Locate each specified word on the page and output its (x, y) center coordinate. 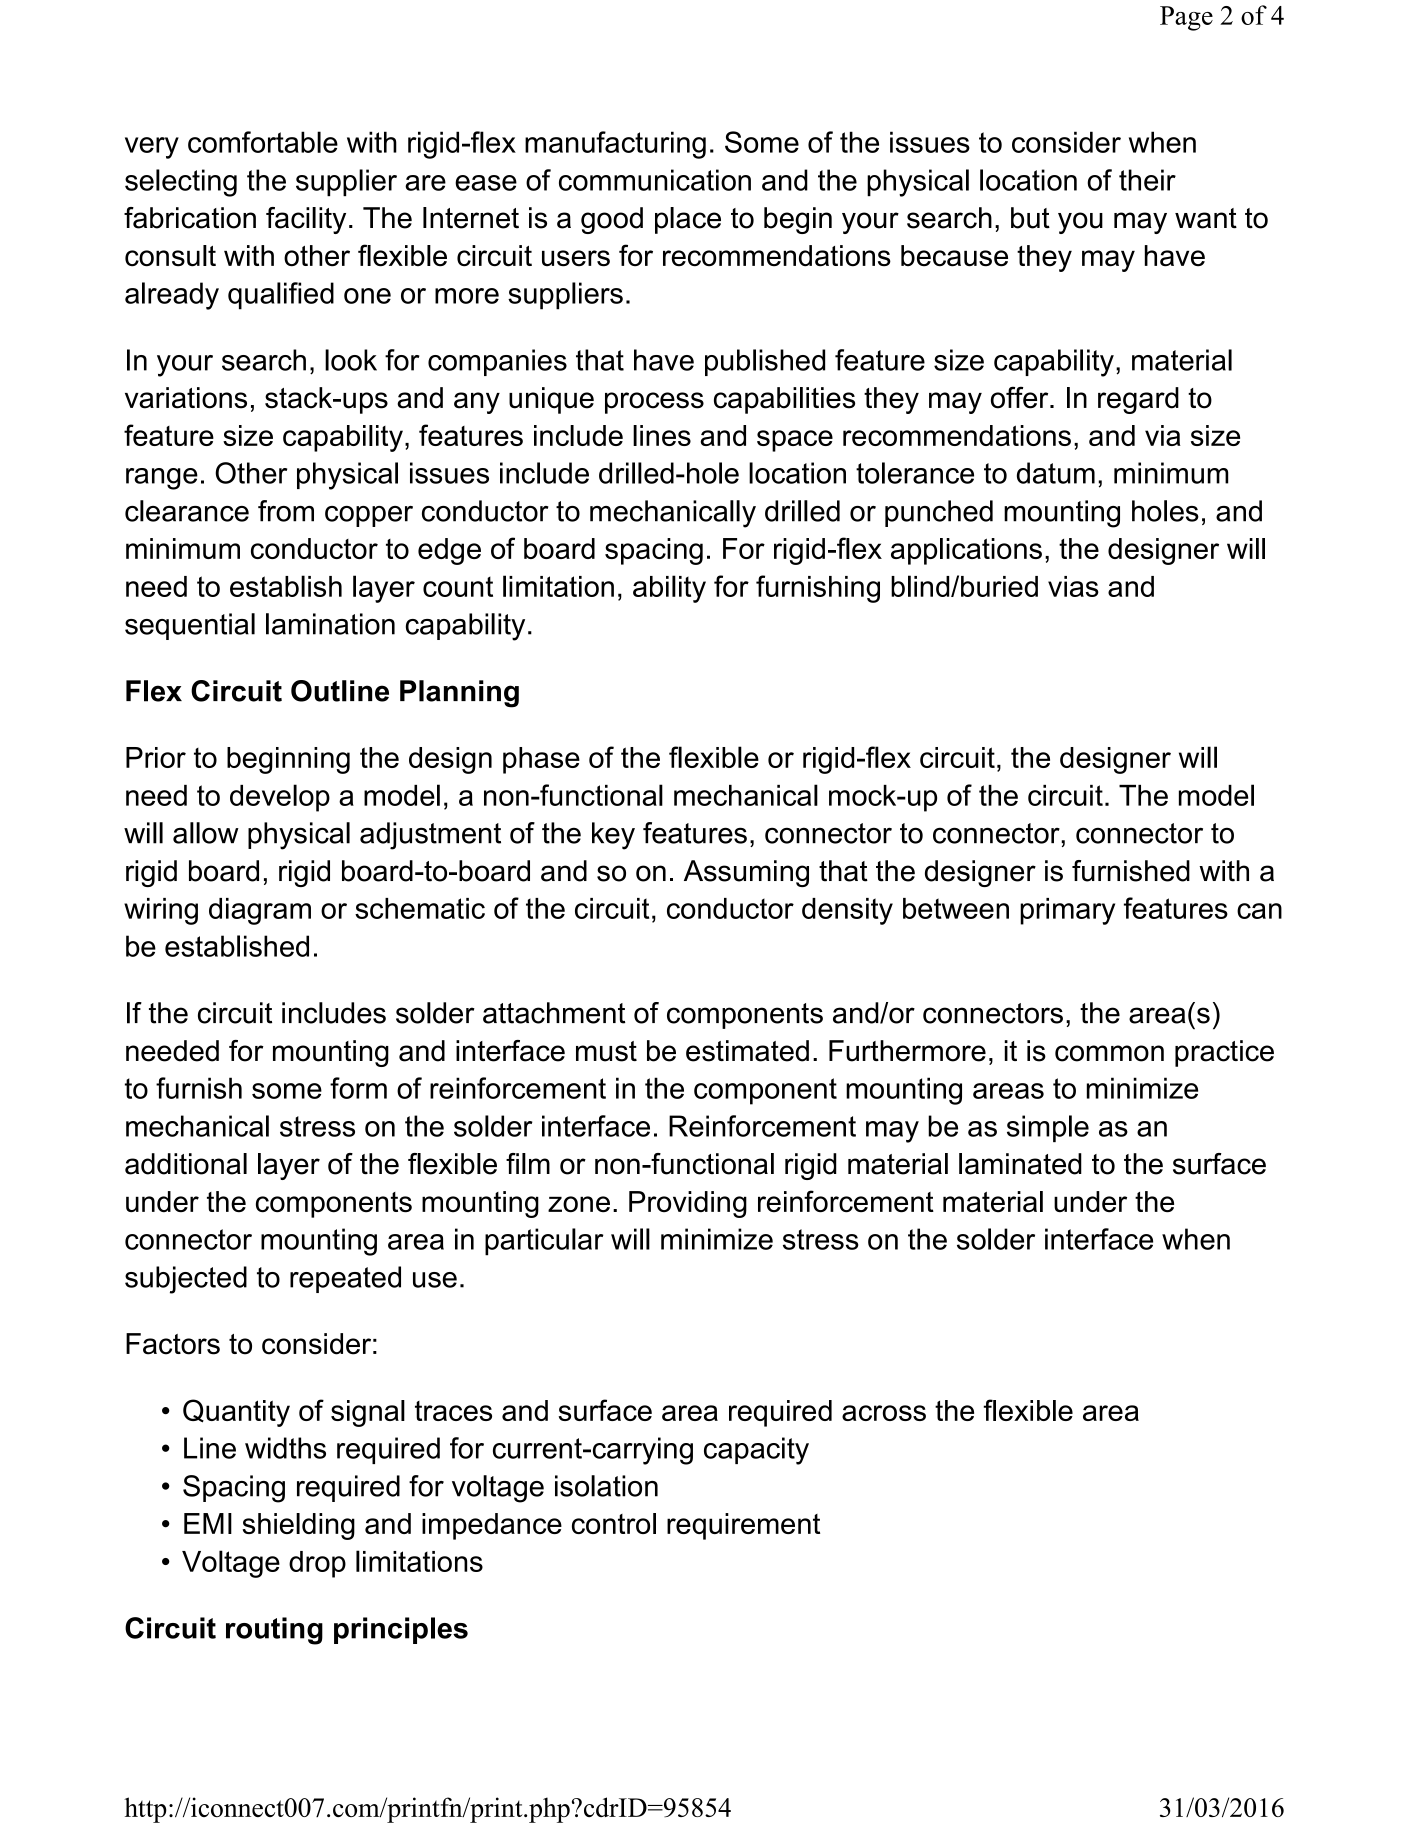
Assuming (746, 873)
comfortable (263, 142)
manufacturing (615, 145)
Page (1186, 18)
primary (1067, 911)
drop (317, 1564)
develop (280, 798)
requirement (743, 1526)
